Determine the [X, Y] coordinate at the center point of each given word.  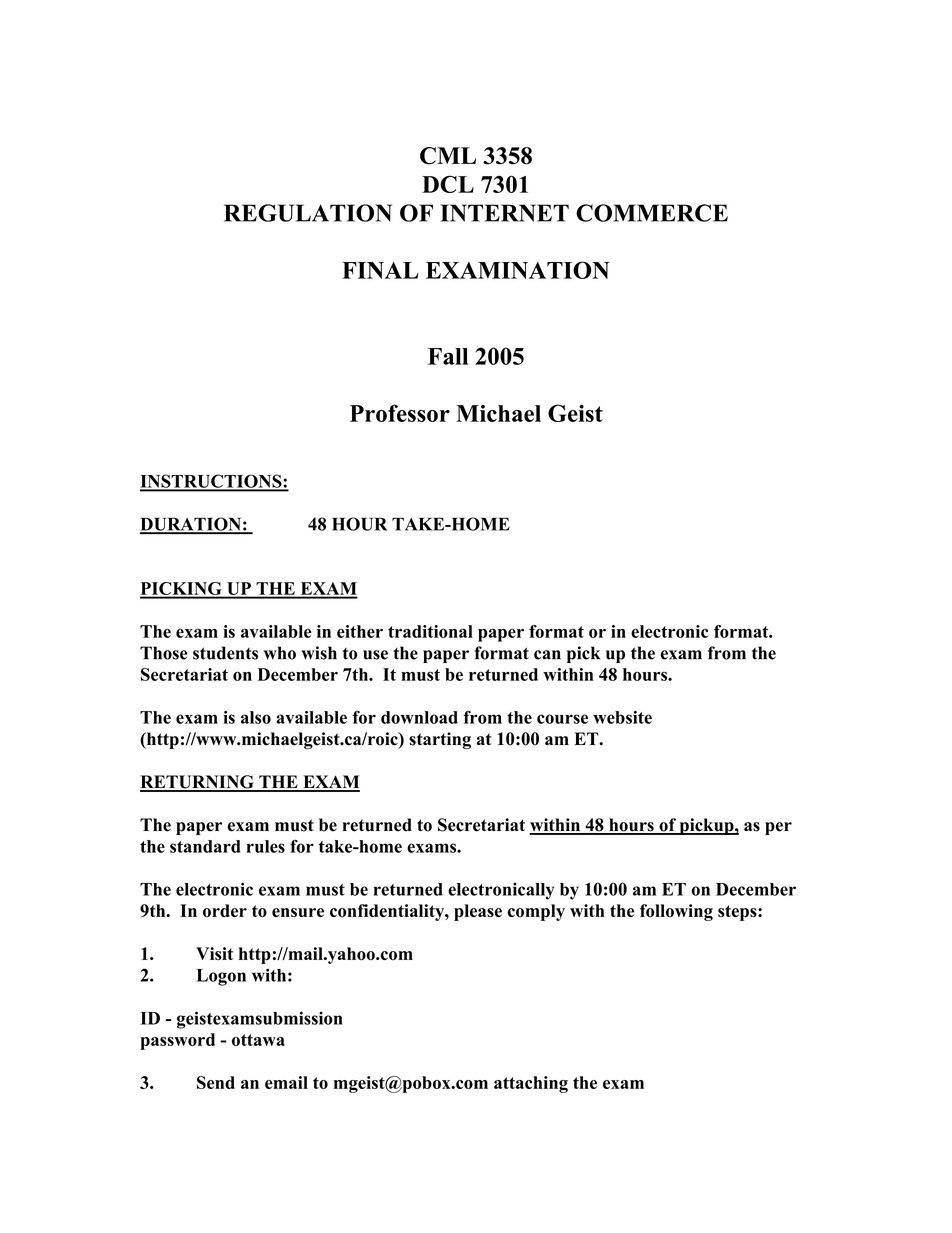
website [622, 717]
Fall [448, 356]
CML [448, 156]
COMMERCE [652, 213]
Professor [400, 413]
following [676, 912]
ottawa [258, 1040]
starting [440, 740]
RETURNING [198, 783]
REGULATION [308, 213]
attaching [531, 1084]
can [547, 655]
